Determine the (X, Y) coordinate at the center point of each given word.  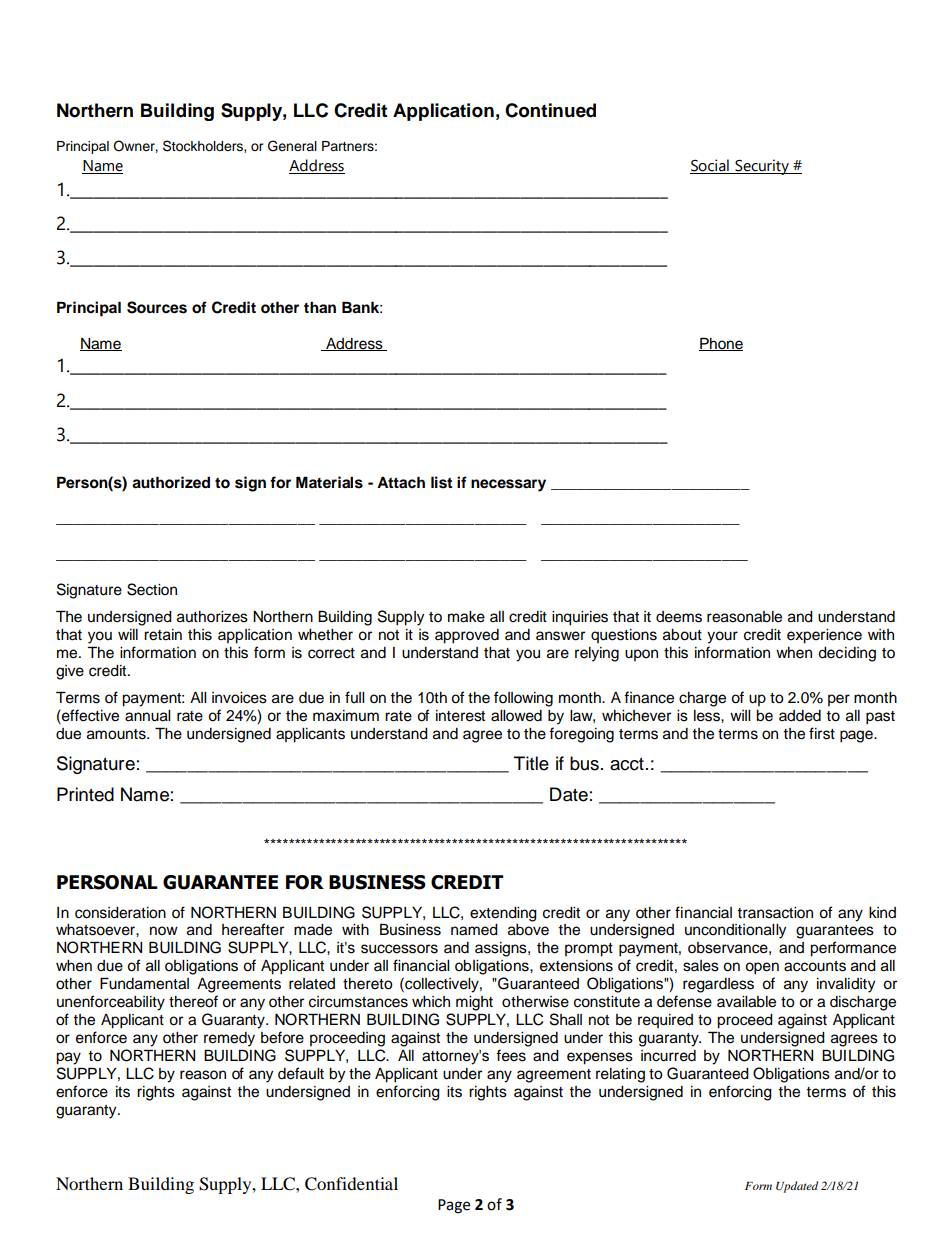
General (292, 146)
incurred (668, 1056)
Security (762, 167)
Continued (550, 110)
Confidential (351, 1184)
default (301, 1073)
